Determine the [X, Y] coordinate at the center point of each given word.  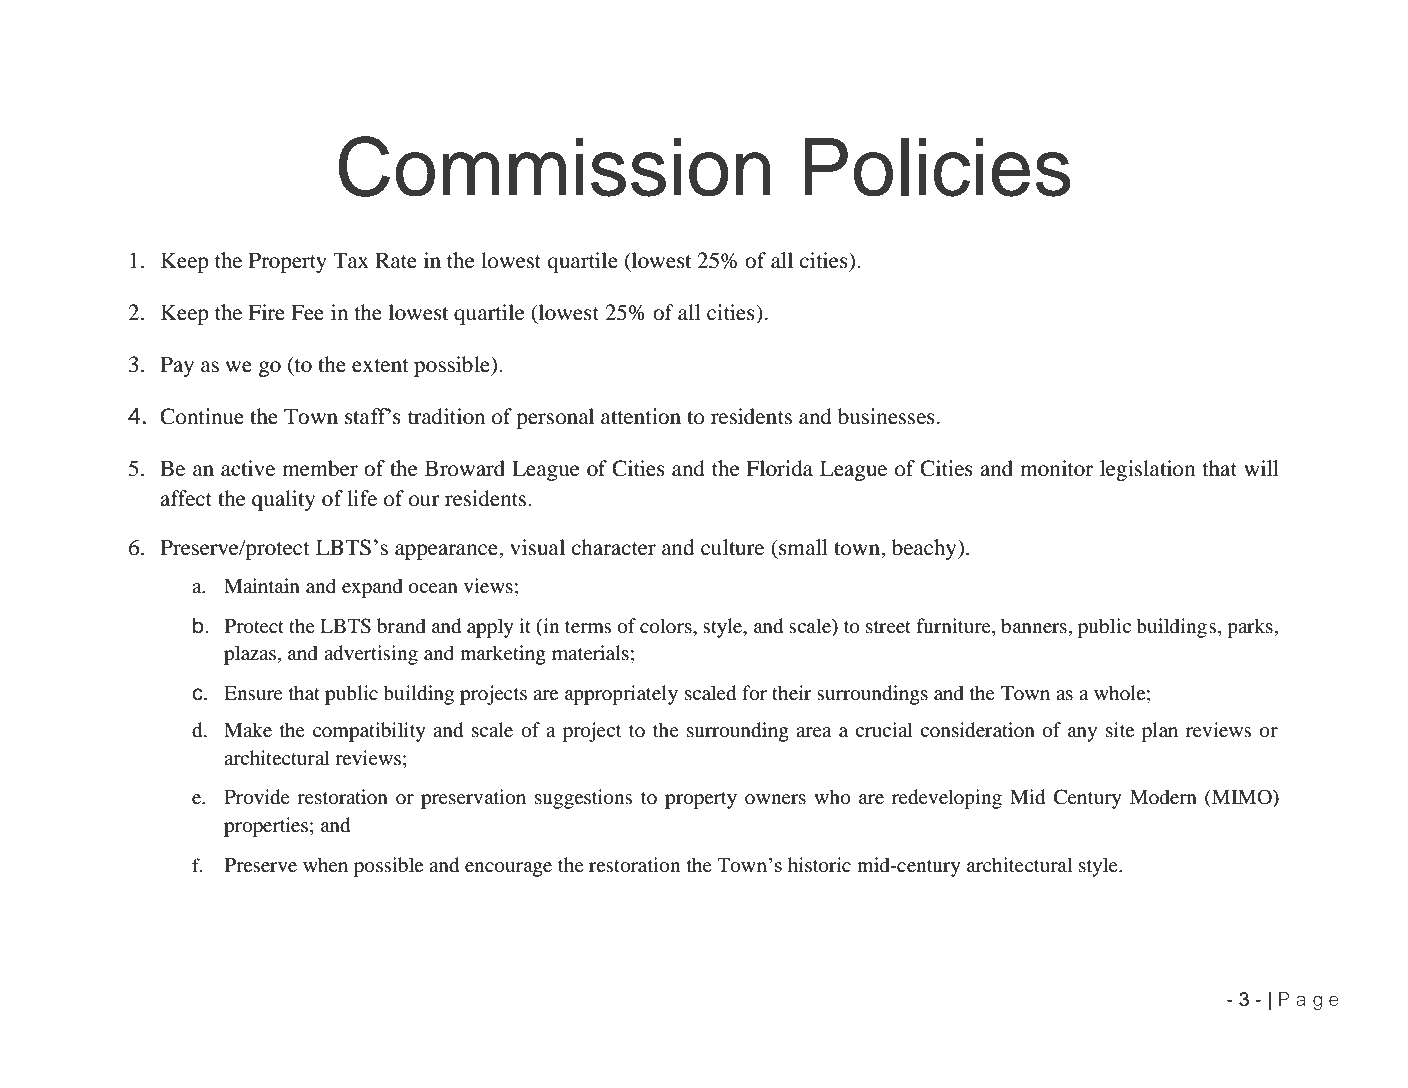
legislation [1148, 470]
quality [283, 500]
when [325, 864]
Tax [351, 260]
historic [819, 865]
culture [732, 547]
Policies [937, 167]
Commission [555, 166]
